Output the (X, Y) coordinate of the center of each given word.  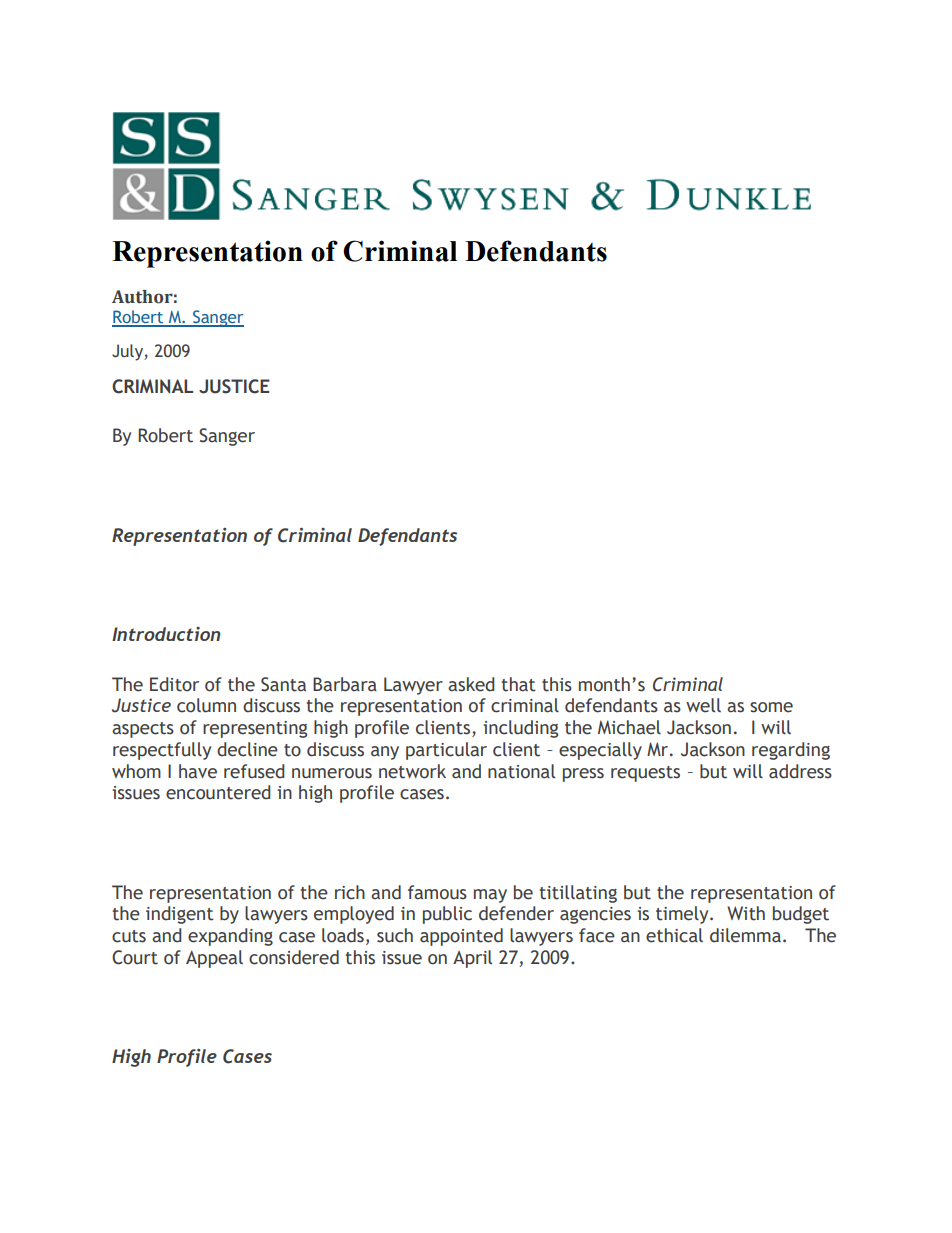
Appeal (214, 959)
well (703, 705)
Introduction (166, 634)
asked (471, 684)
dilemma (745, 935)
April (472, 959)
